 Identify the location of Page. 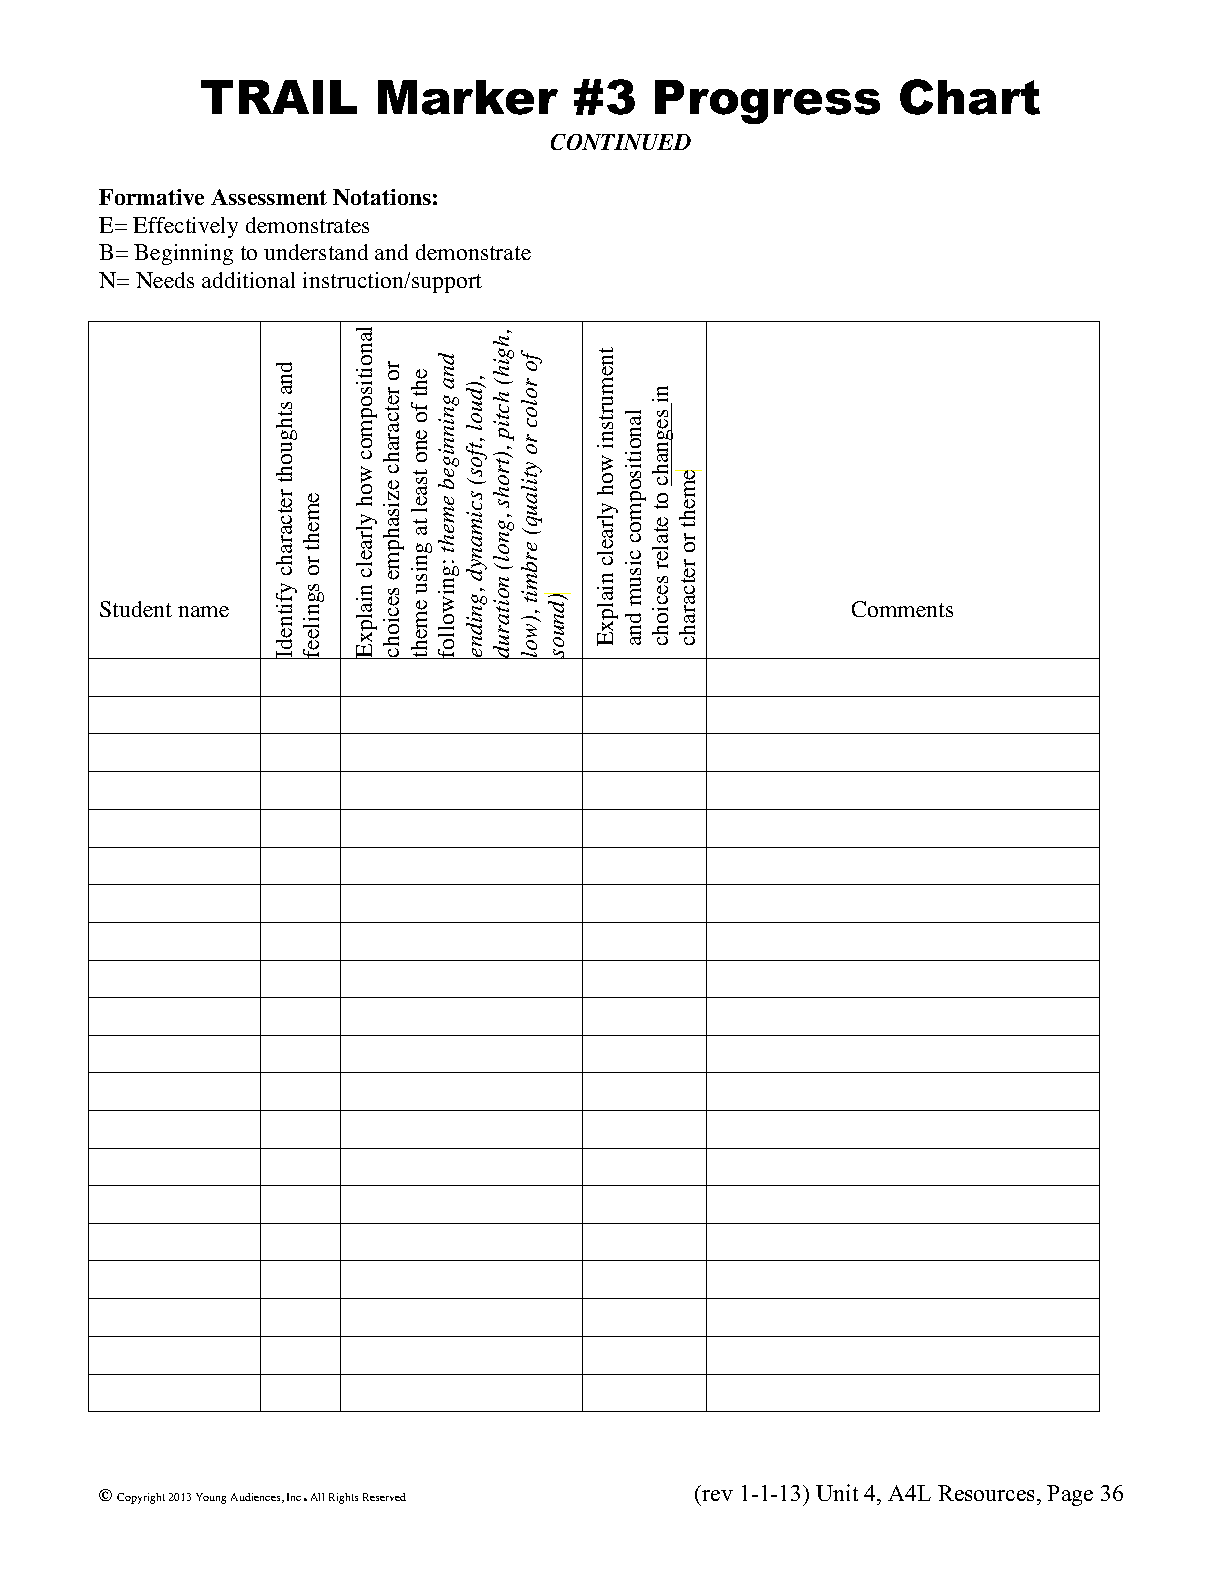
(1070, 1495).
